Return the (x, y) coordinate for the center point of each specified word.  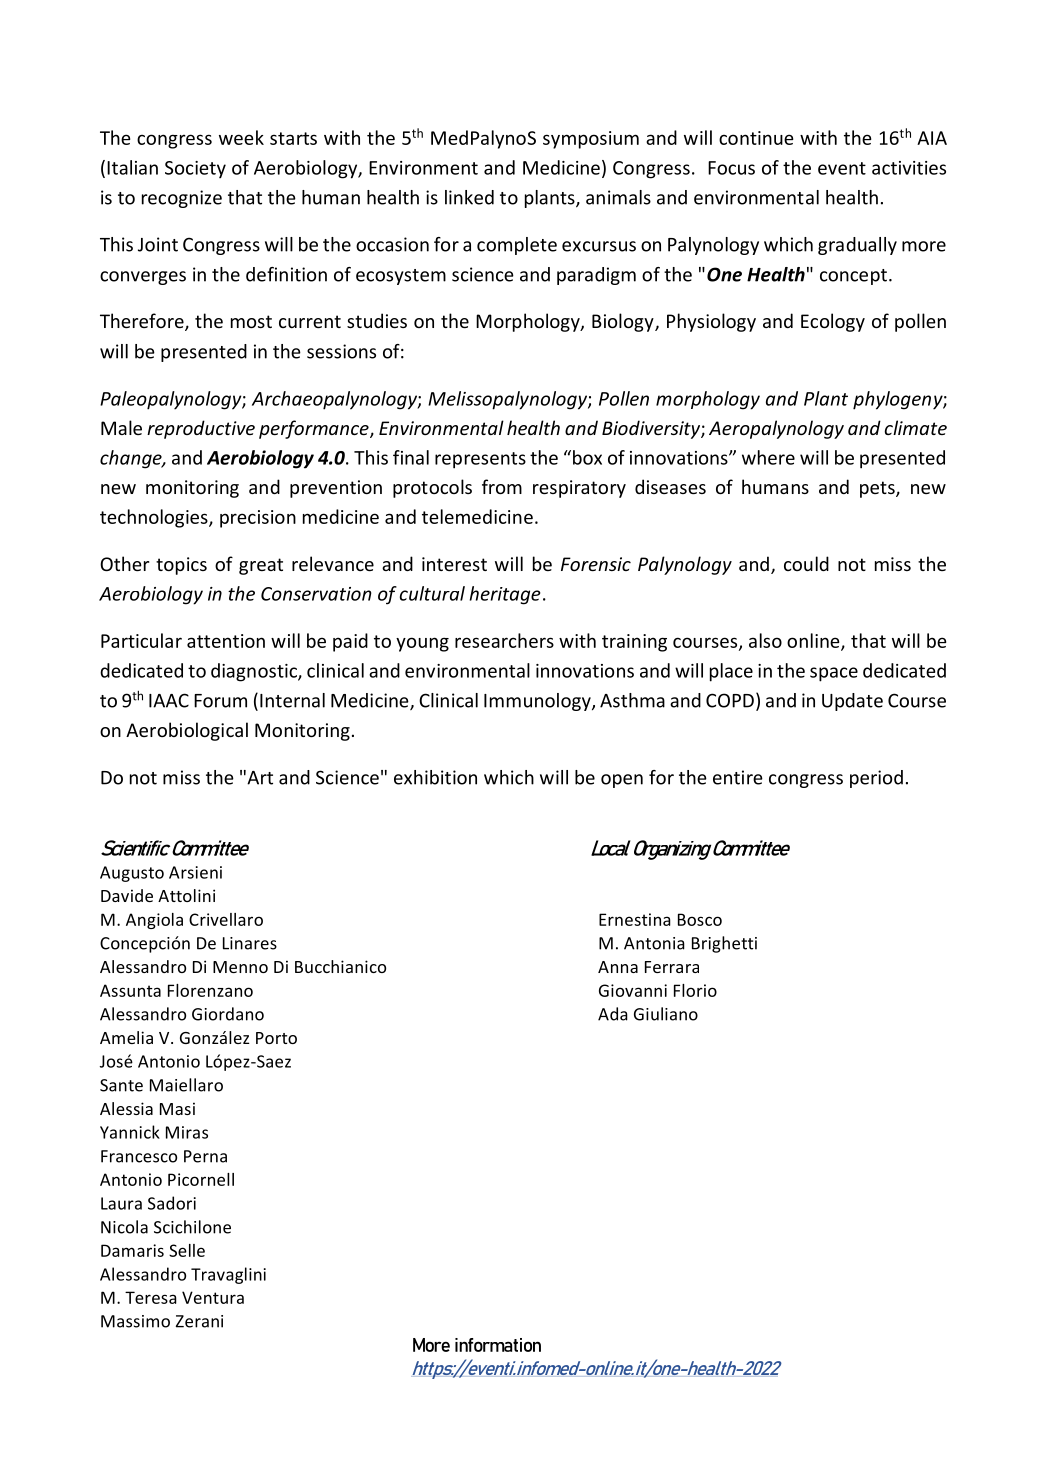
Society (195, 169)
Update (852, 702)
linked (469, 197)
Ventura (213, 1297)
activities (909, 168)
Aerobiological (187, 731)
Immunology (538, 702)
